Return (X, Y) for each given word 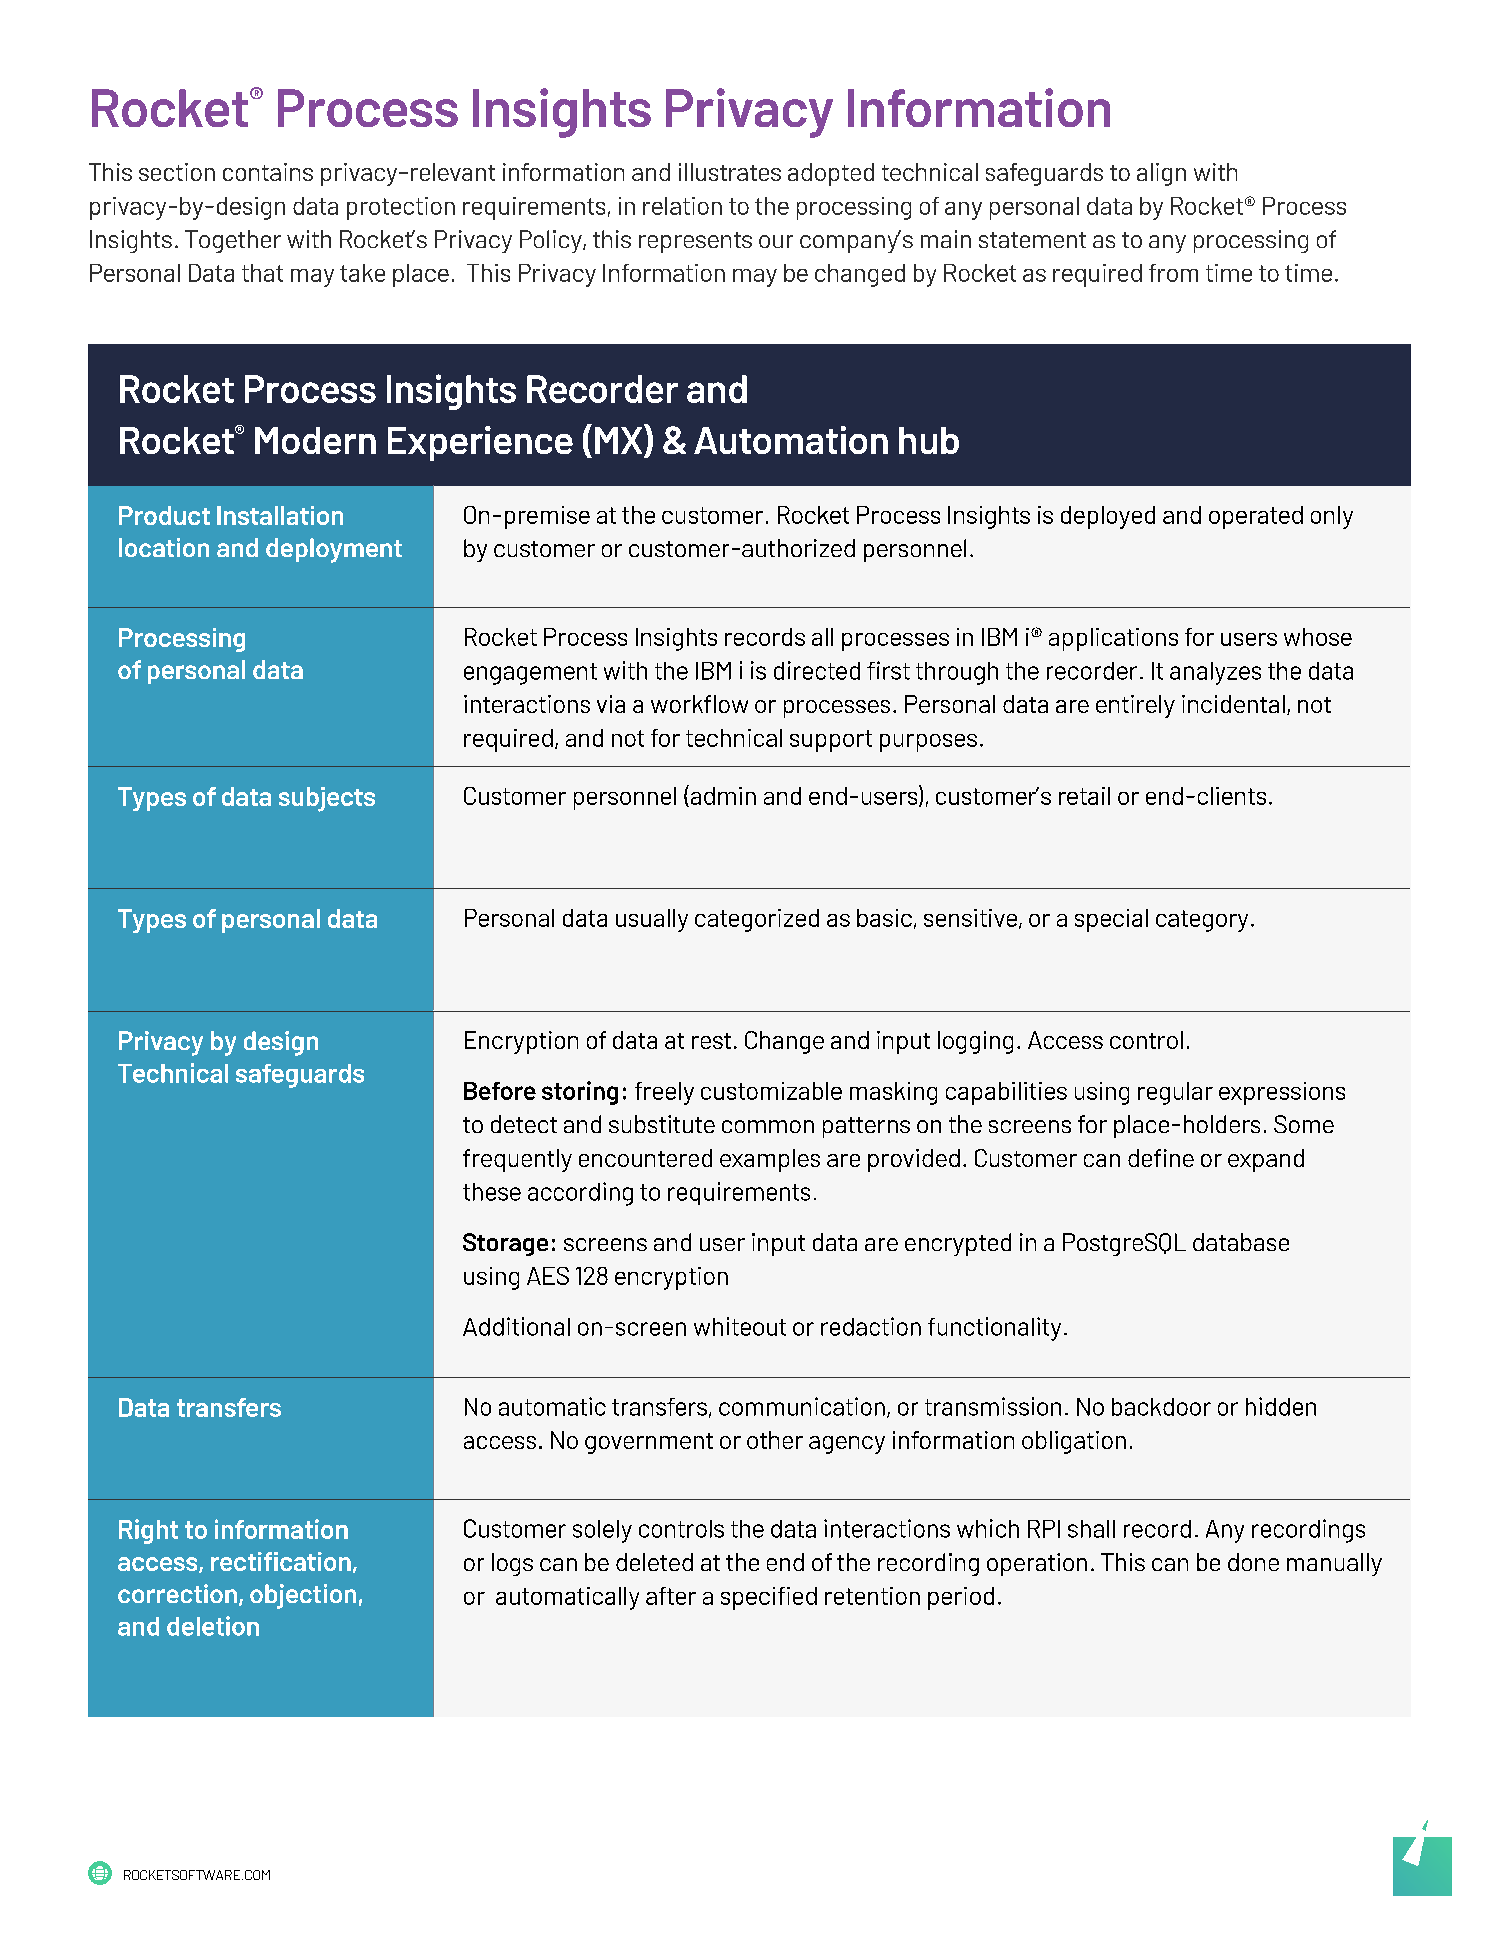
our (776, 241)
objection (303, 1596)
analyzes (1215, 673)
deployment (334, 550)
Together (233, 241)
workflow (699, 704)
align (1161, 174)
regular (1175, 1093)
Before (500, 1091)
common (768, 1126)
